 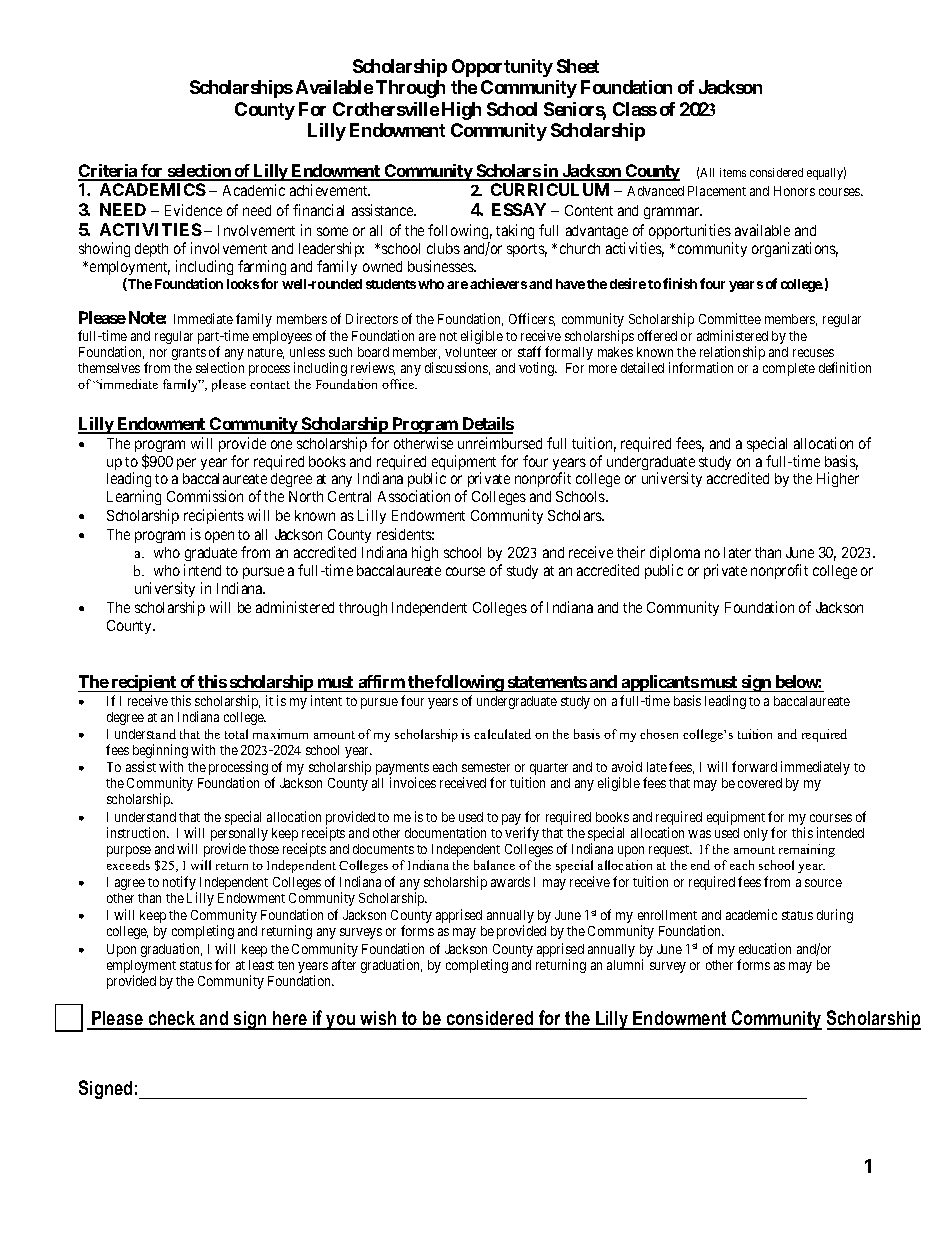 I want to click on wish, so click(x=378, y=1020).
